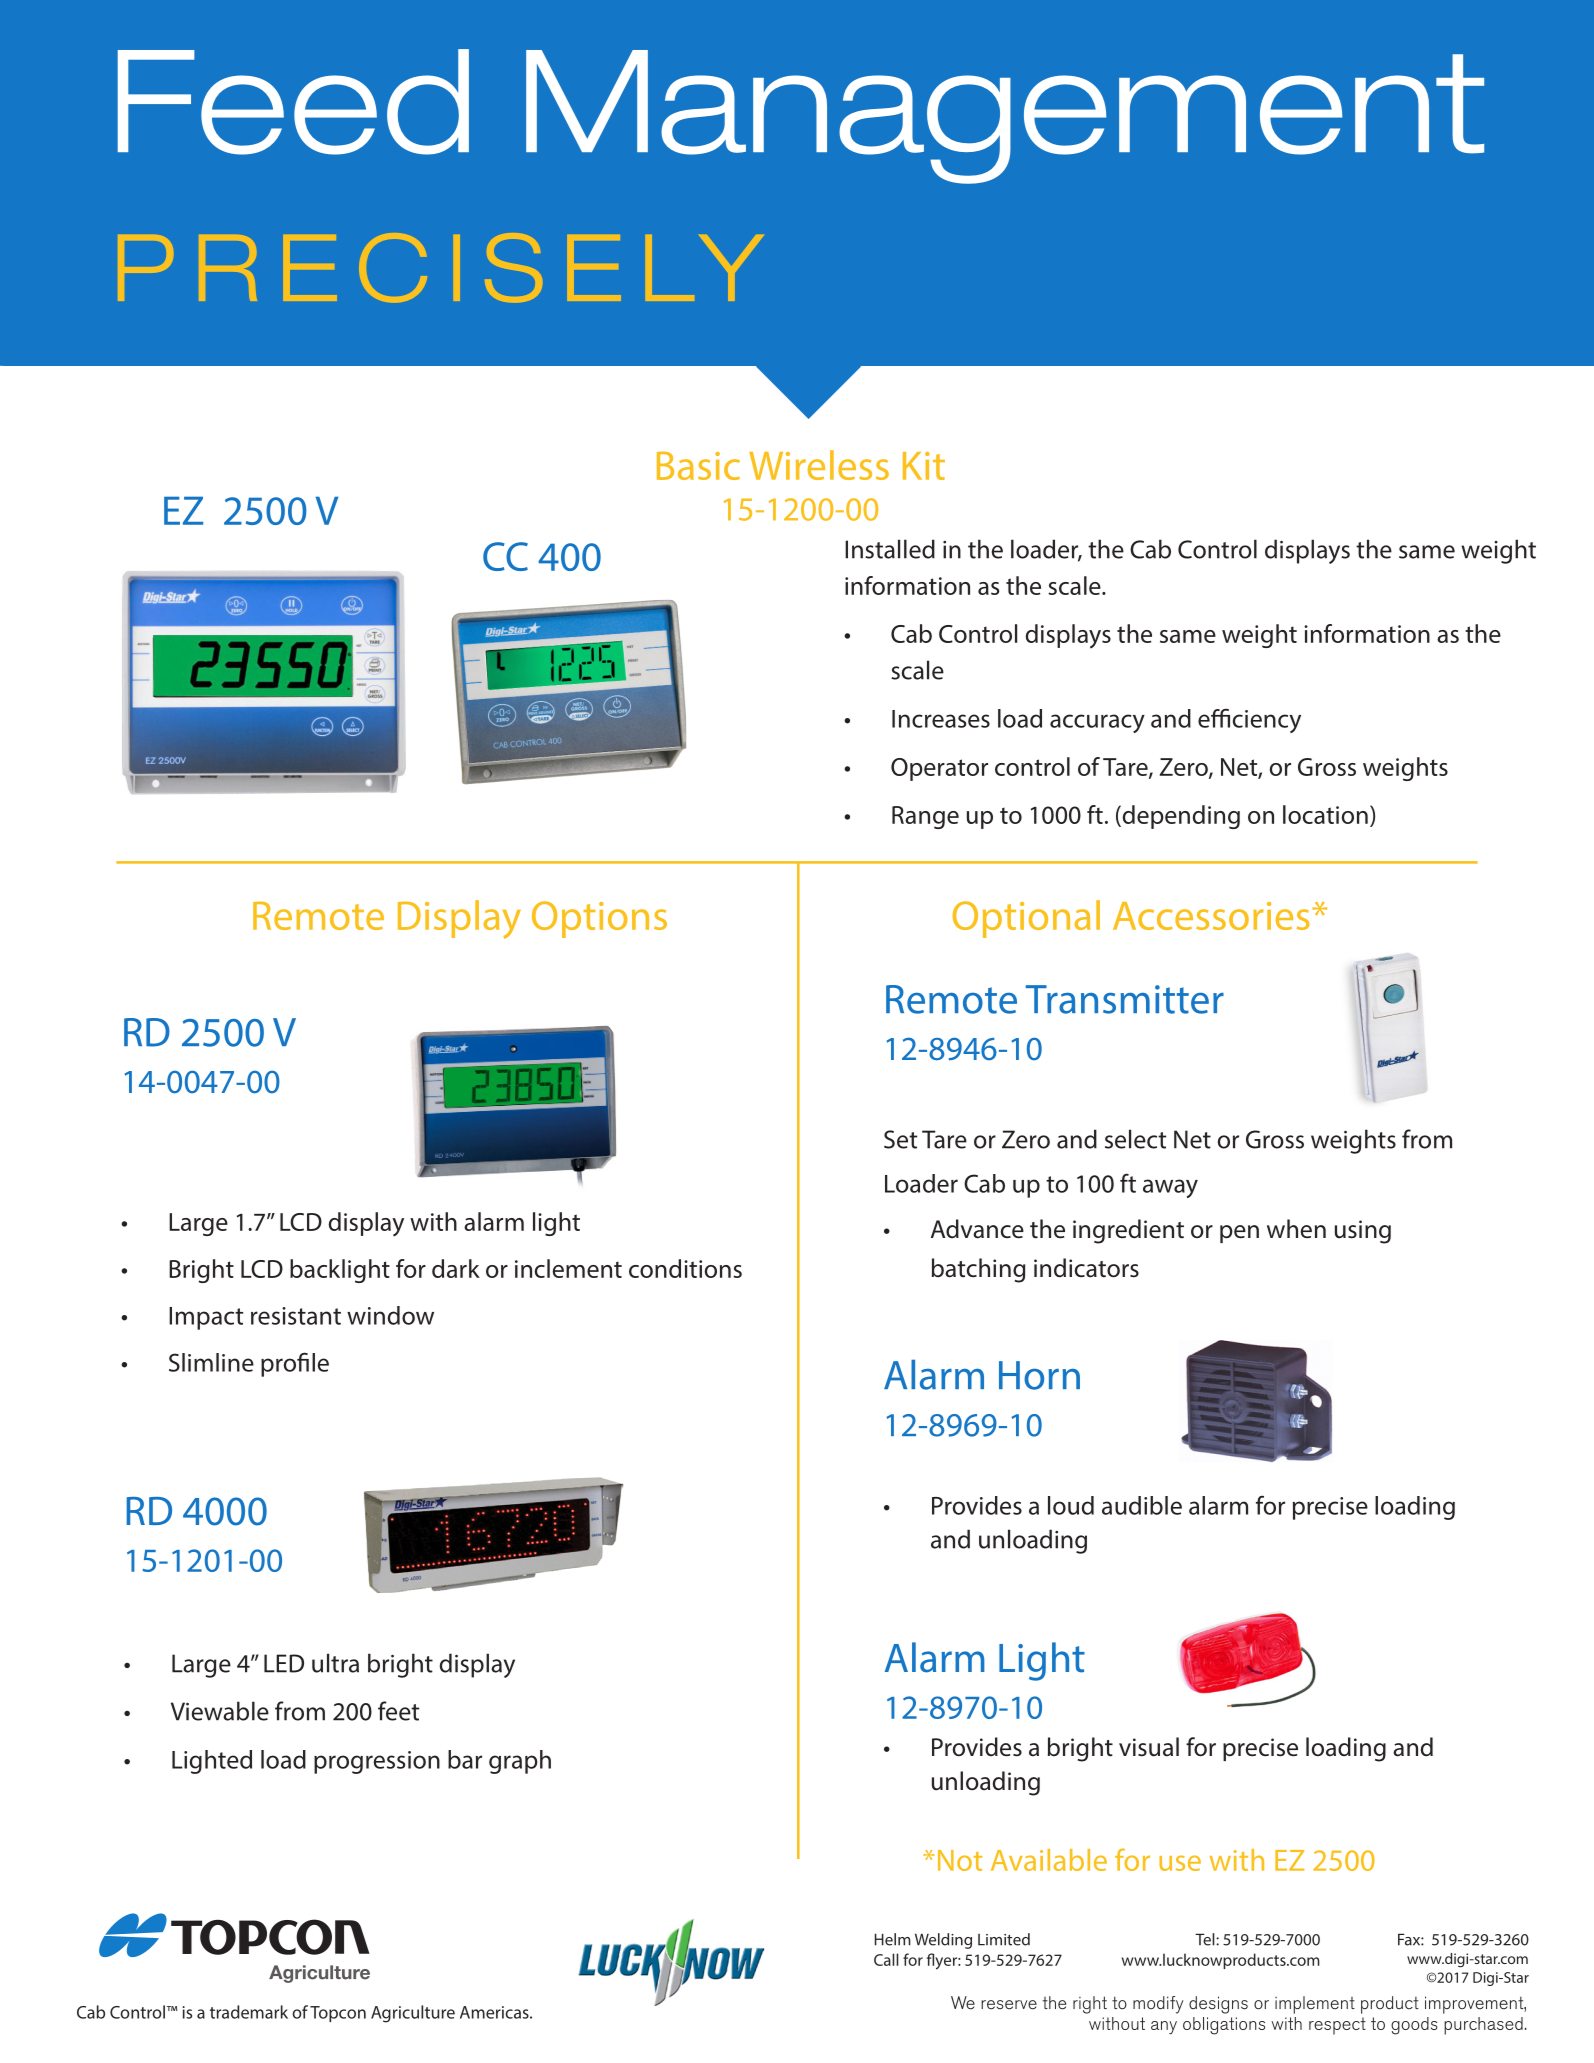 The width and height of the document is (1594, 2063). Describe the element at coordinates (698, 465) in the document. I see `Basic` at that location.
